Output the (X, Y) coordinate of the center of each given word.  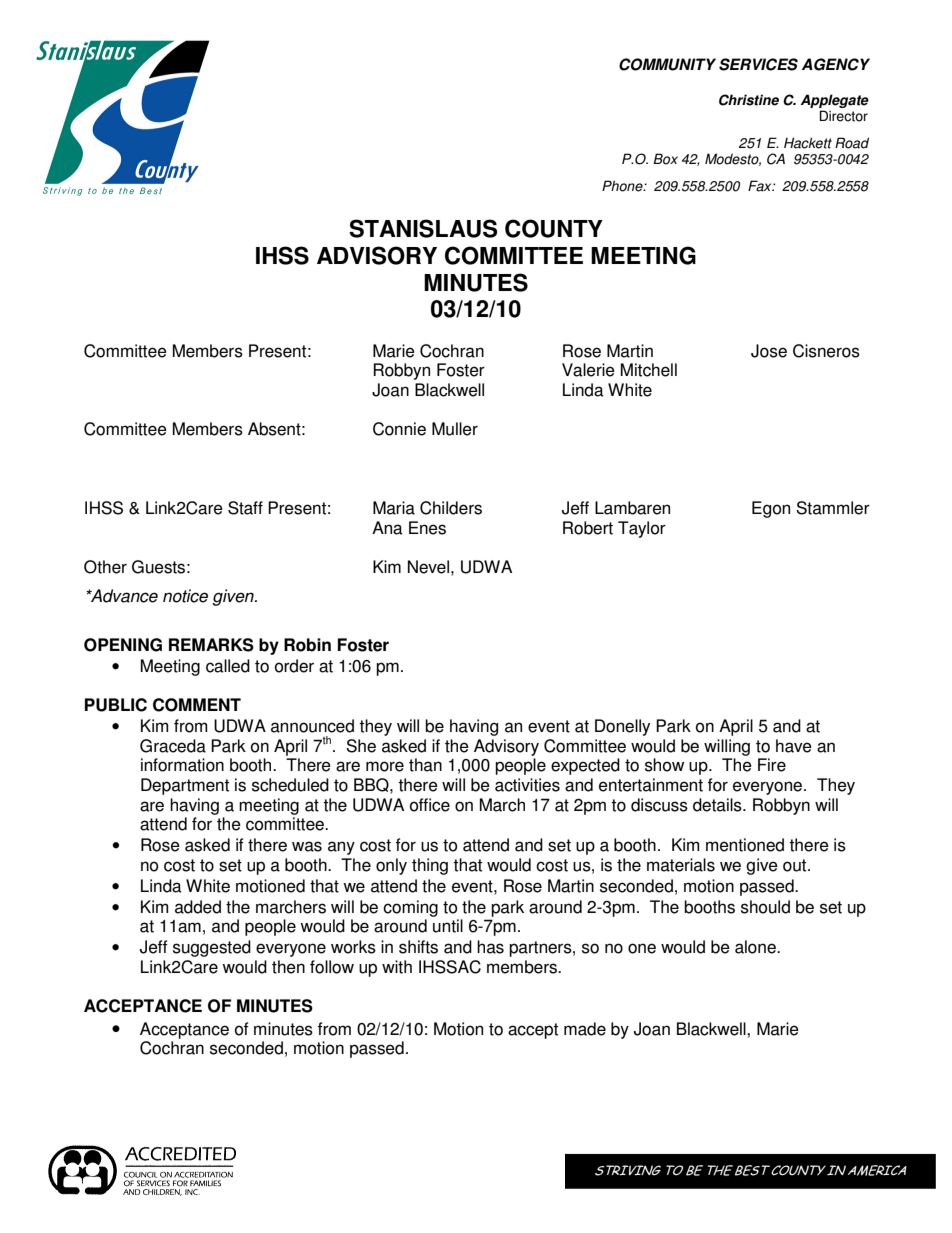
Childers (451, 508)
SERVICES (758, 64)
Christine (749, 100)
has (490, 947)
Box (665, 159)
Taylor (642, 529)
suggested (212, 948)
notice (185, 596)
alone (756, 947)
